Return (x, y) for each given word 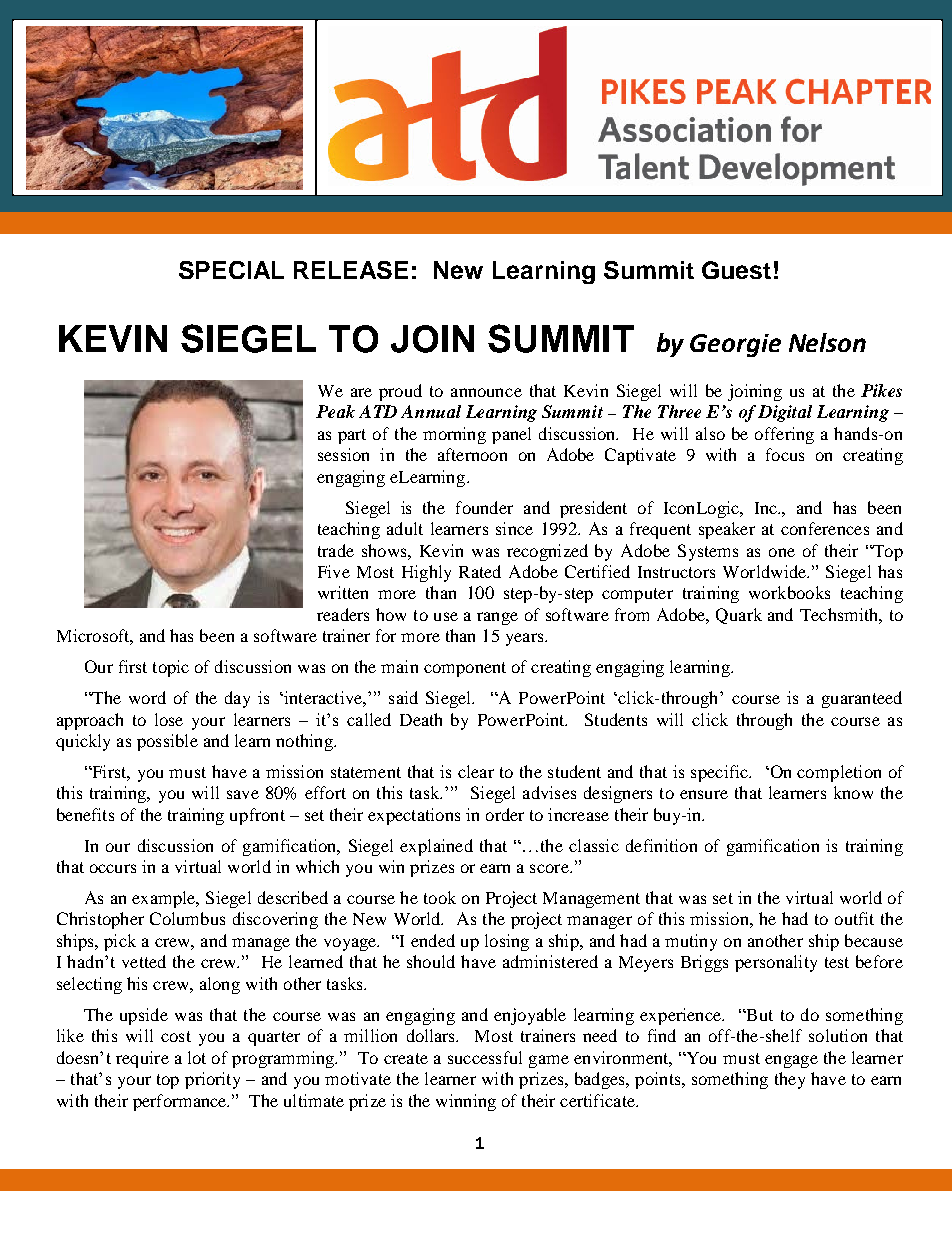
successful (485, 1057)
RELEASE (351, 270)
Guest (736, 270)
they (790, 1080)
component (465, 669)
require (142, 1059)
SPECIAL (231, 270)
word (147, 697)
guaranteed (862, 699)
